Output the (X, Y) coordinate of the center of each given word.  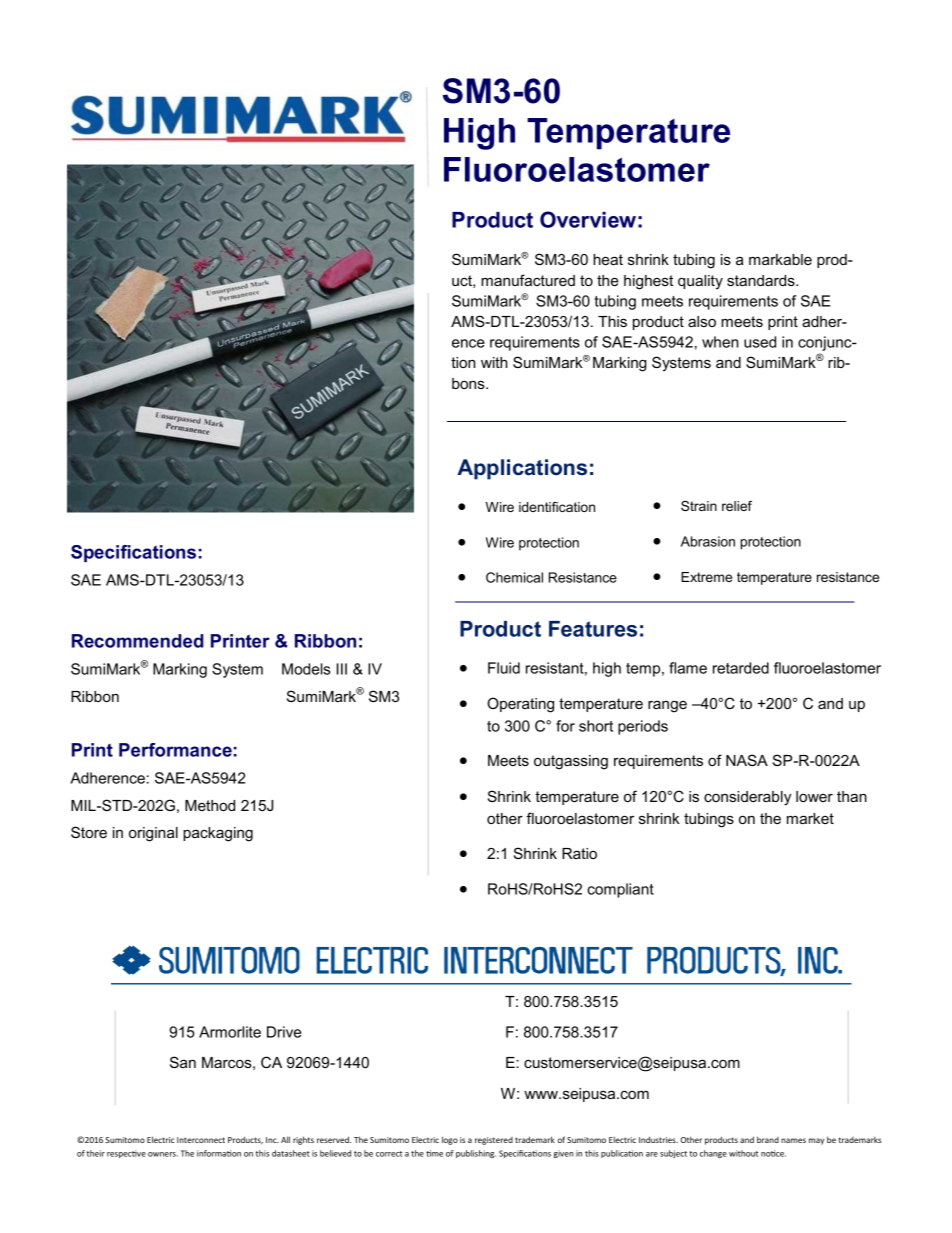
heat (608, 259)
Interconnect (201, 1140)
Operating (520, 705)
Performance (175, 750)
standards (762, 280)
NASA (747, 760)
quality (700, 282)
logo (450, 1140)
